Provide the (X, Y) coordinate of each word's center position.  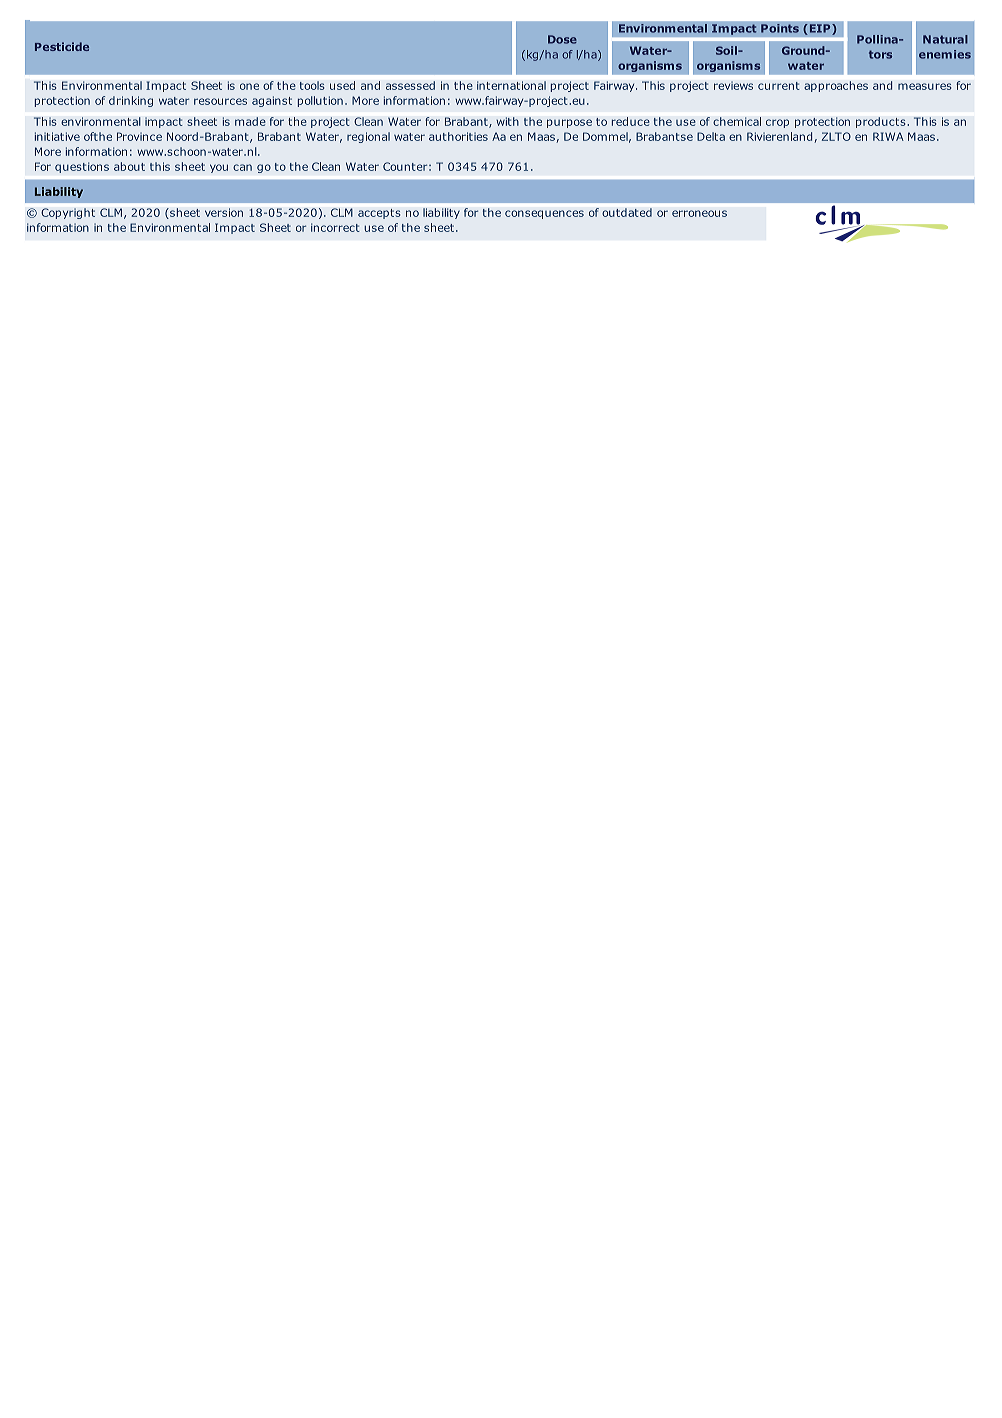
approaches (836, 86)
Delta (711, 136)
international (511, 85)
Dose (562, 39)
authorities (458, 136)
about (129, 166)
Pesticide (62, 46)
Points (780, 28)
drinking (131, 101)
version (224, 212)
